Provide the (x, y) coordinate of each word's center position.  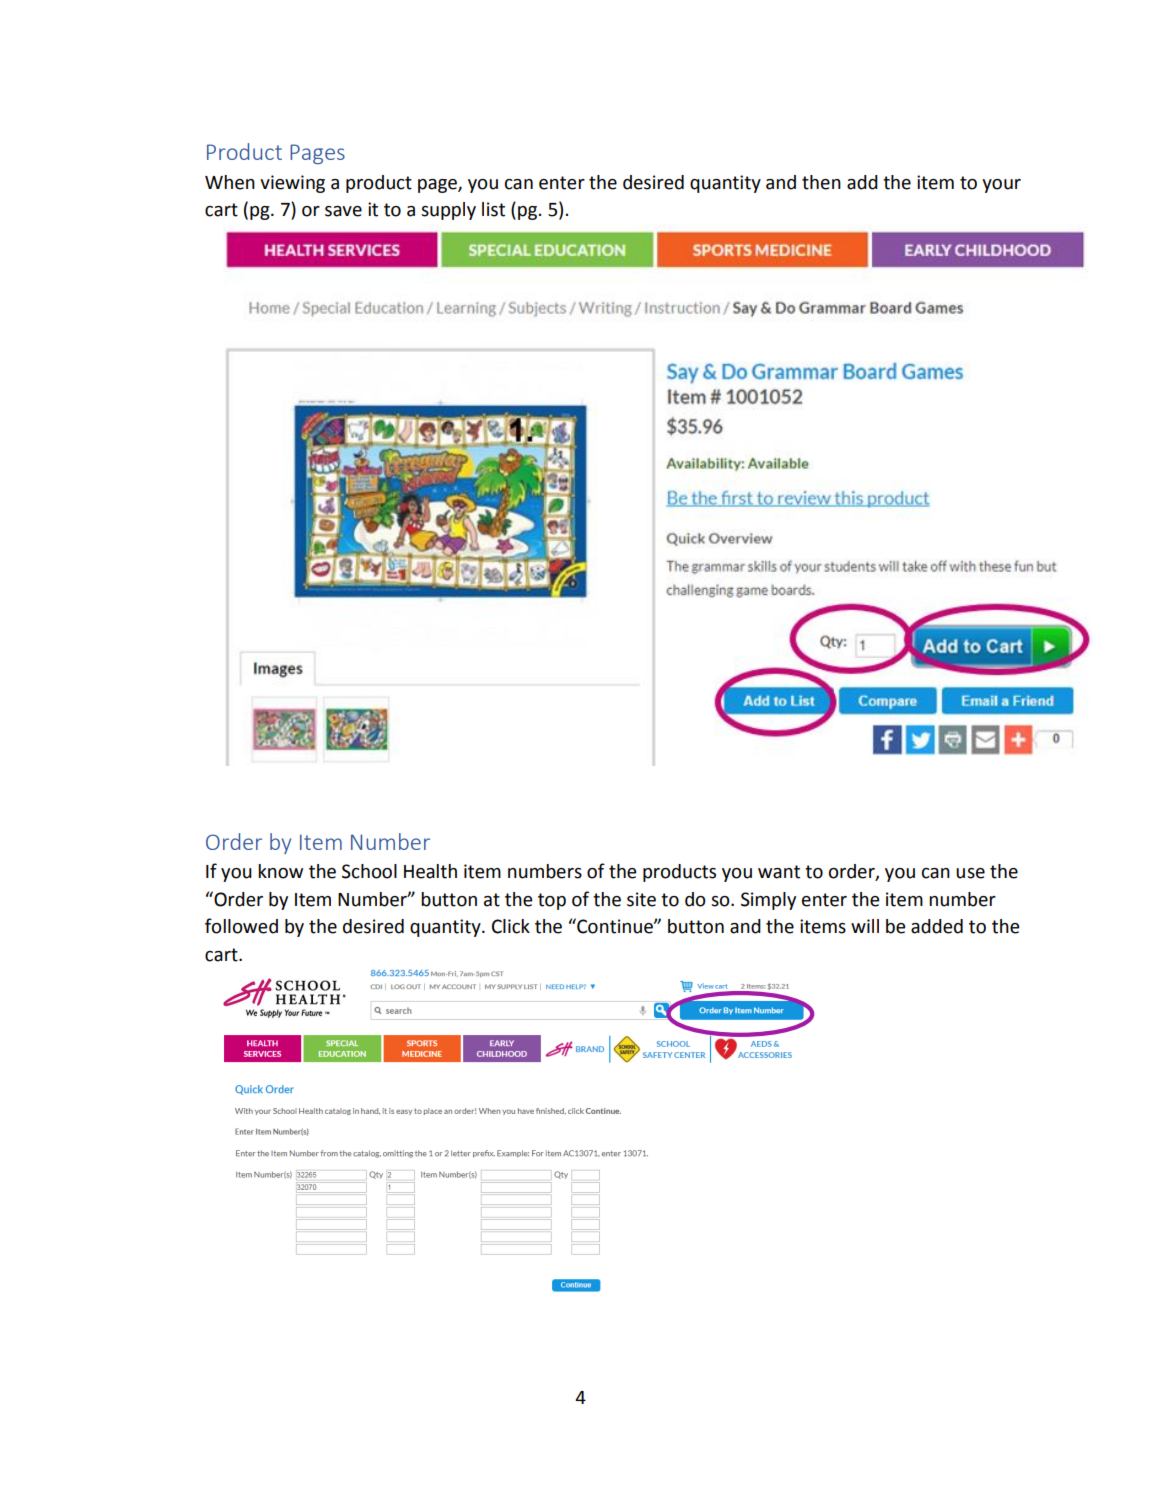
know (280, 871)
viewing (292, 184)
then (821, 182)
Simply (768, 901)
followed (241, 926)
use (970, 873)
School (369, 871)
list (493, 209)
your (1001, 186)
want (779, 872)
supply (448, 211)
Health (430, 871)
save (343, 211)
